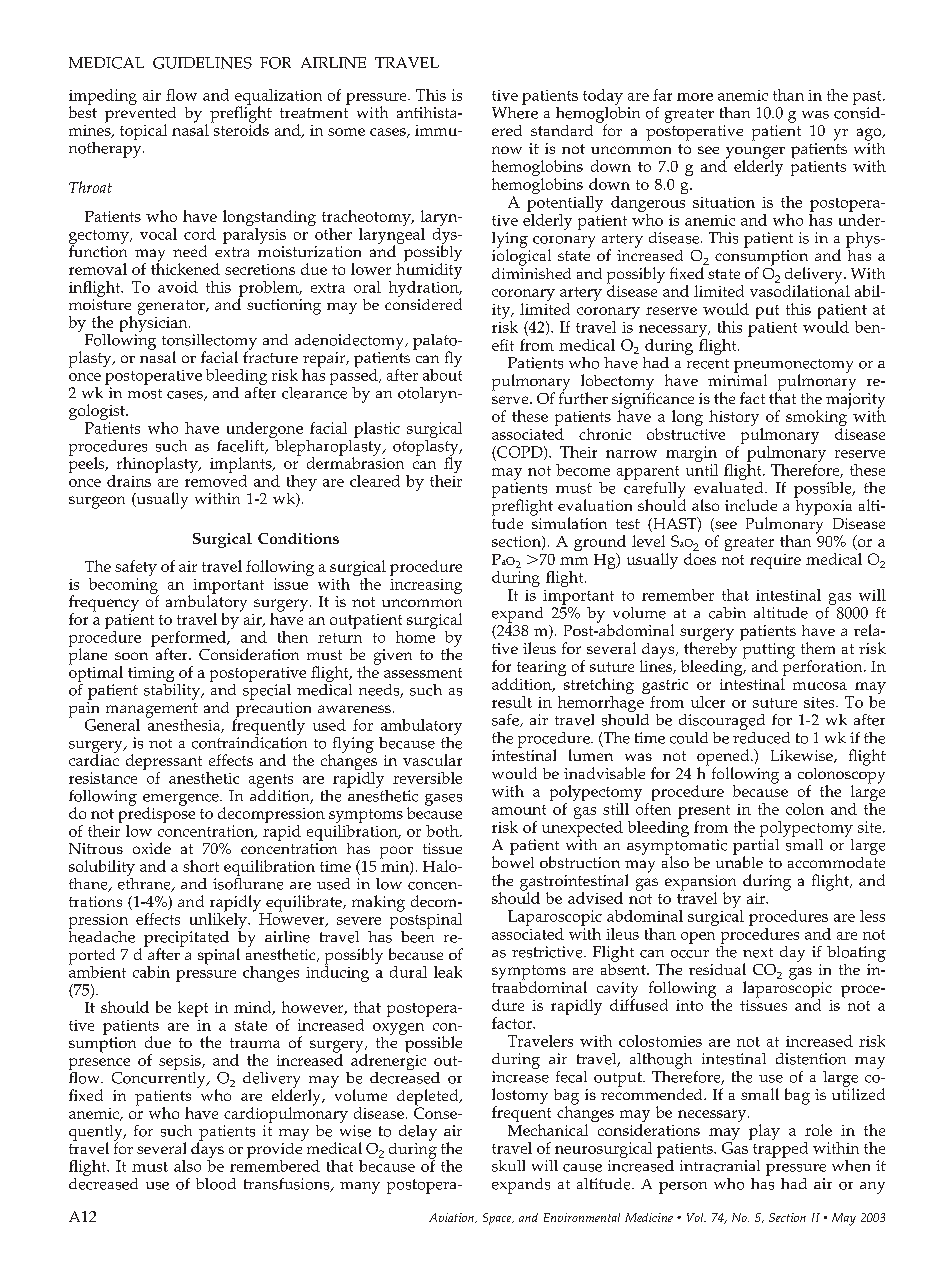  I want to click on assessment, so click(423, 673).
